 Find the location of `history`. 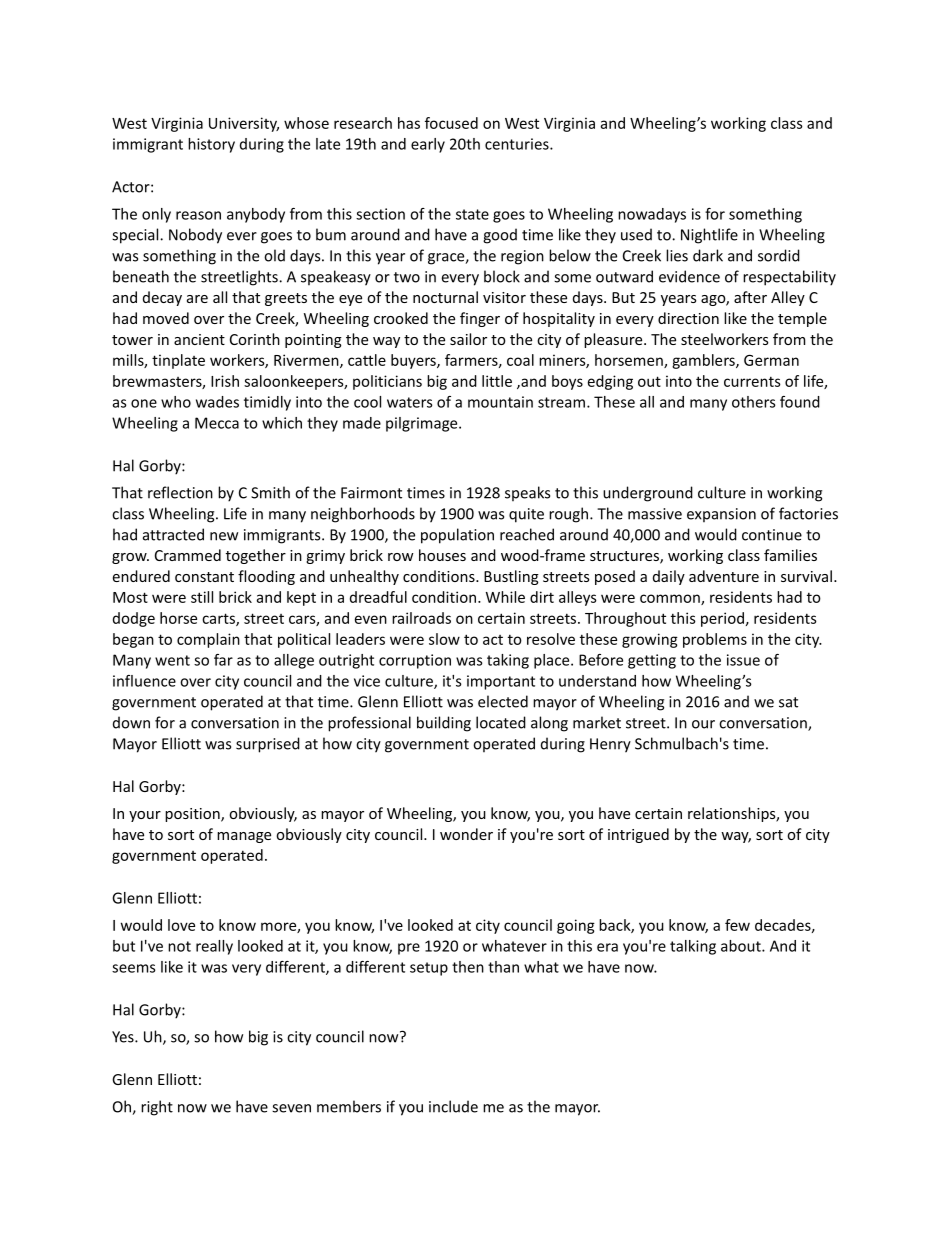

history is located at coordinates (211, 145).
